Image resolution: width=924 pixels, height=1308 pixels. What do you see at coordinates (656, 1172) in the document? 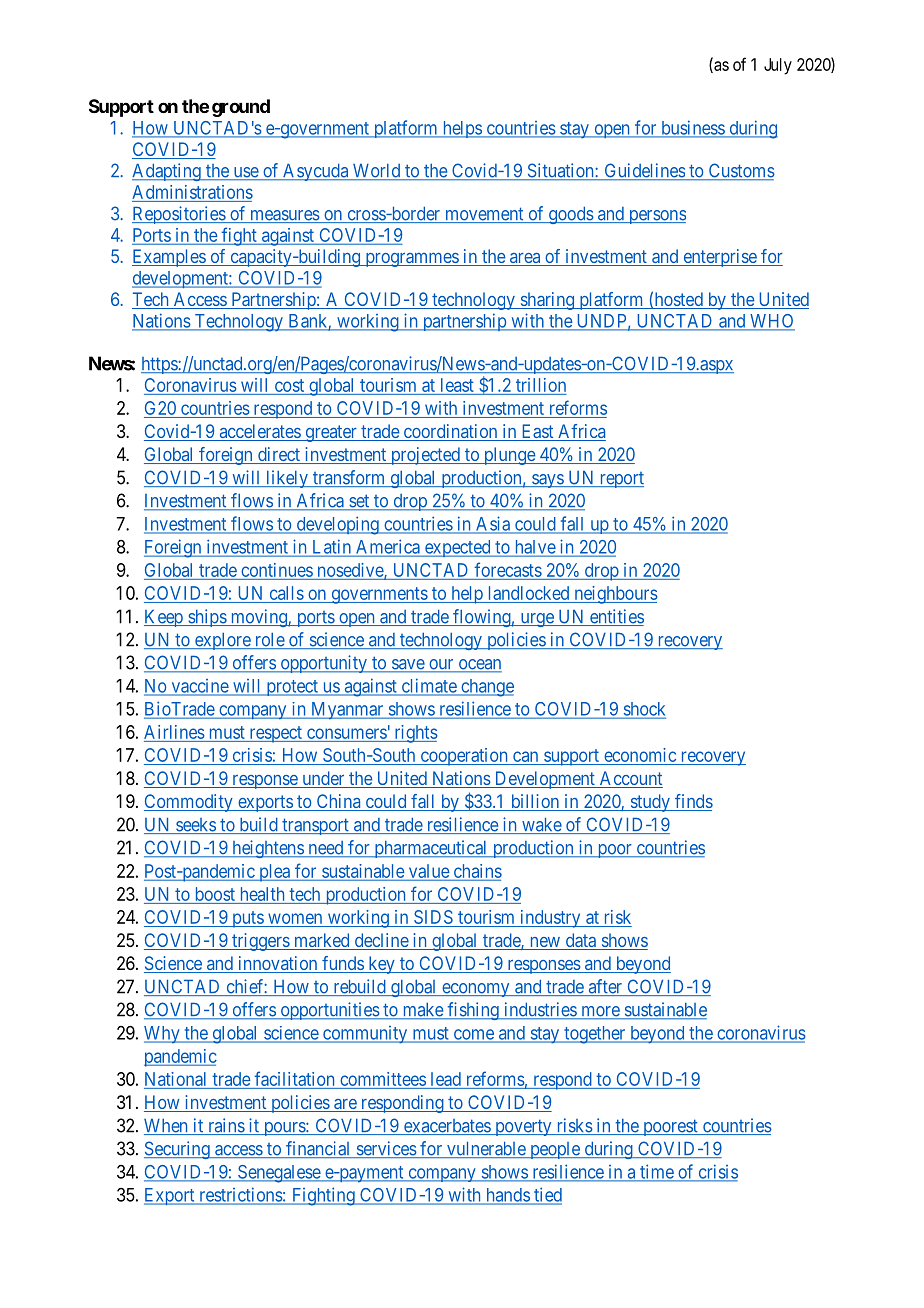
I see `time` at bounding box center [656, 1172].
